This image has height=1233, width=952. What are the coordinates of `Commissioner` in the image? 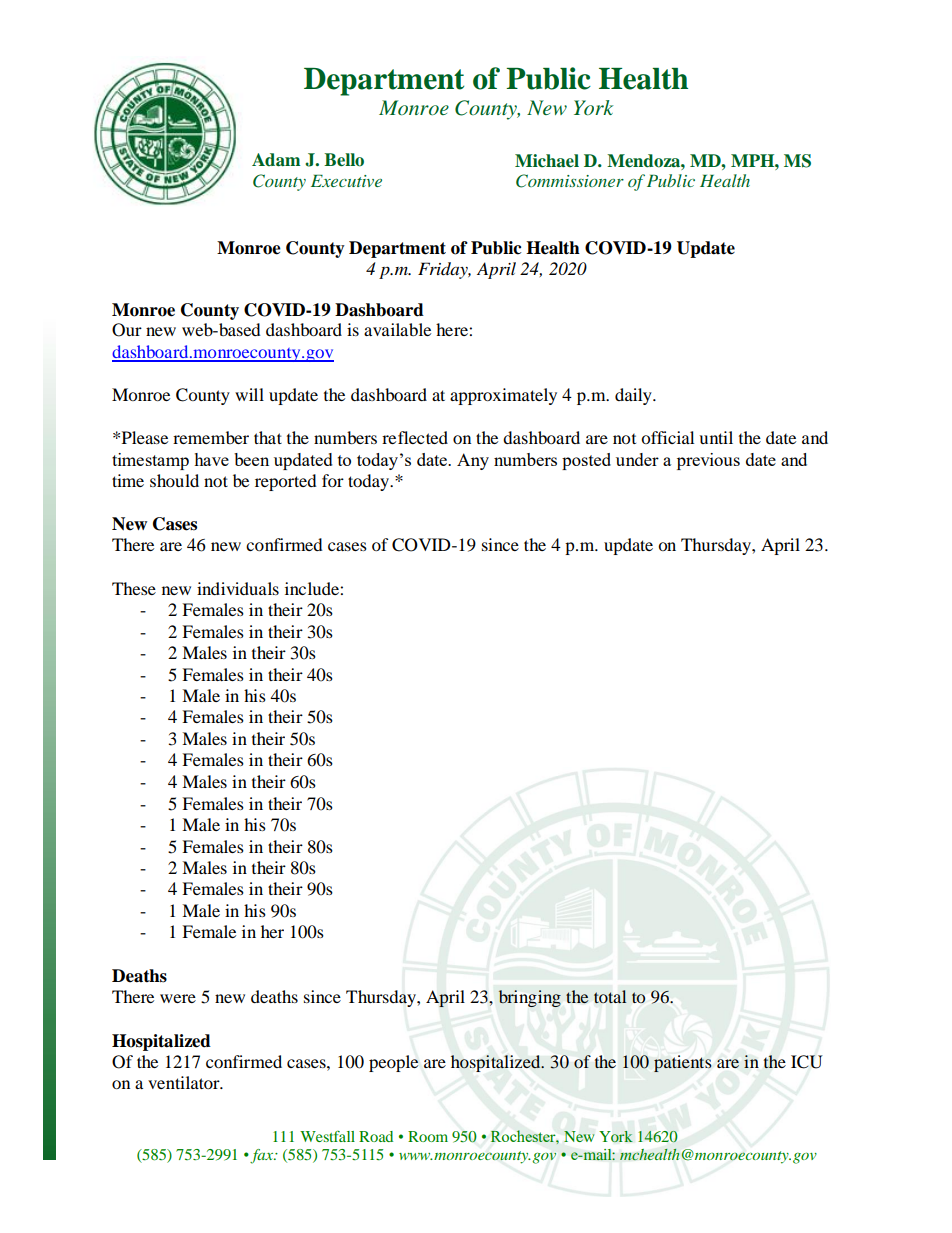 It's located at (570, 181).
